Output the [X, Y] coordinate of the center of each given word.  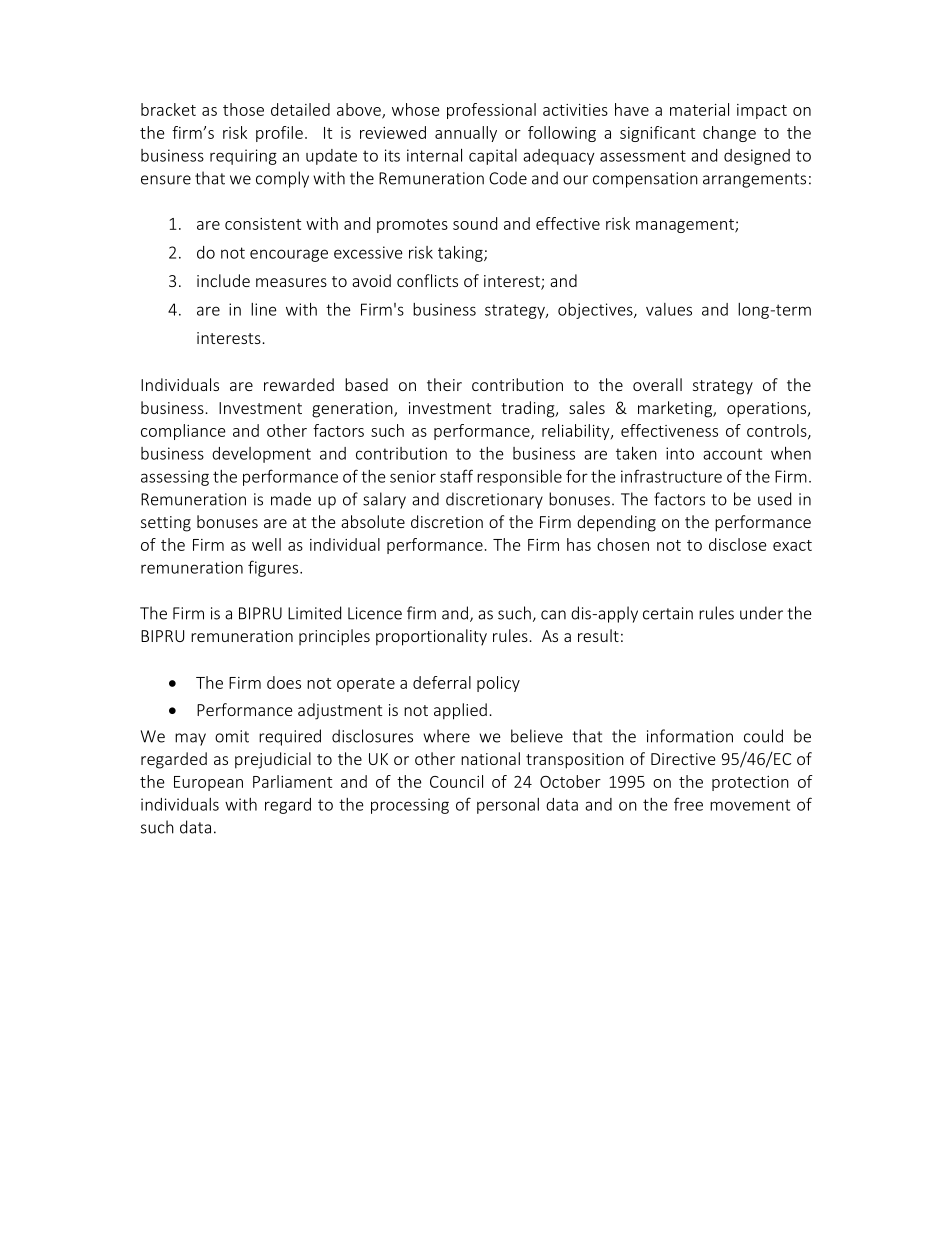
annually [466, 134]
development [261, 455]
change [729, 134]
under [761, 613]
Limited [314, 613]
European [208, 783]
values [669, 309]
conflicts [427, 280]
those [243, 109]
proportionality [431, 637]
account [732, 454]
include [223, 280]
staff [456, 476]
